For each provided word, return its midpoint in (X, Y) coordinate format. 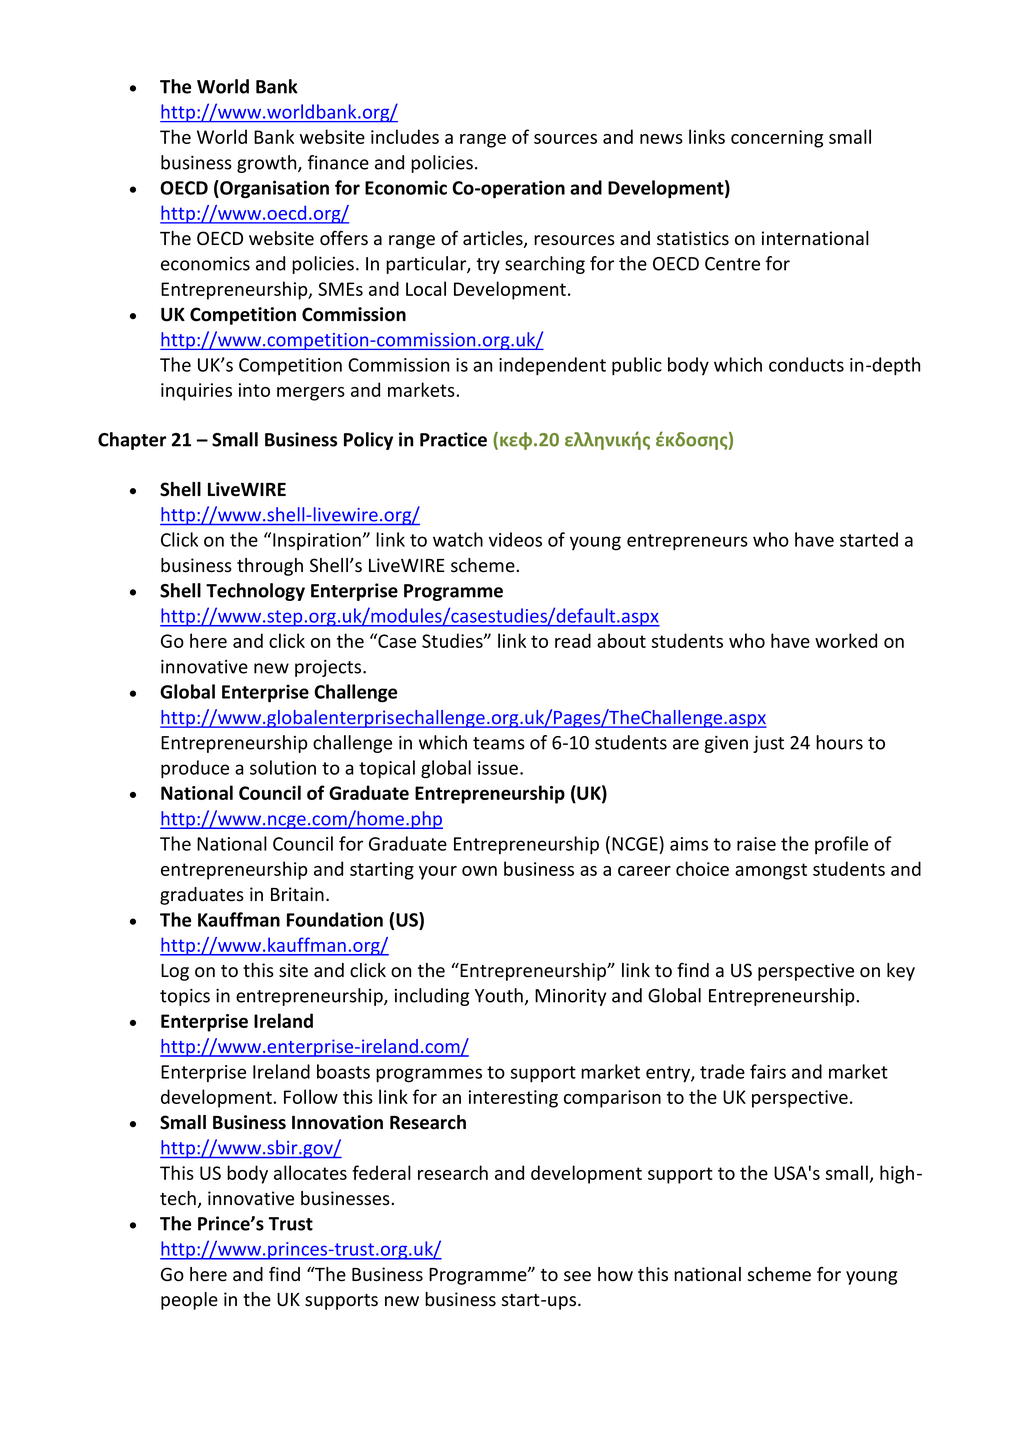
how (615, 1274)
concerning (777, 139)
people (189, 1301)
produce (195, 769)
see (577, 1276)
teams (499, 743)
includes (405, 136)
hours (839, 742)
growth (268, 164)
